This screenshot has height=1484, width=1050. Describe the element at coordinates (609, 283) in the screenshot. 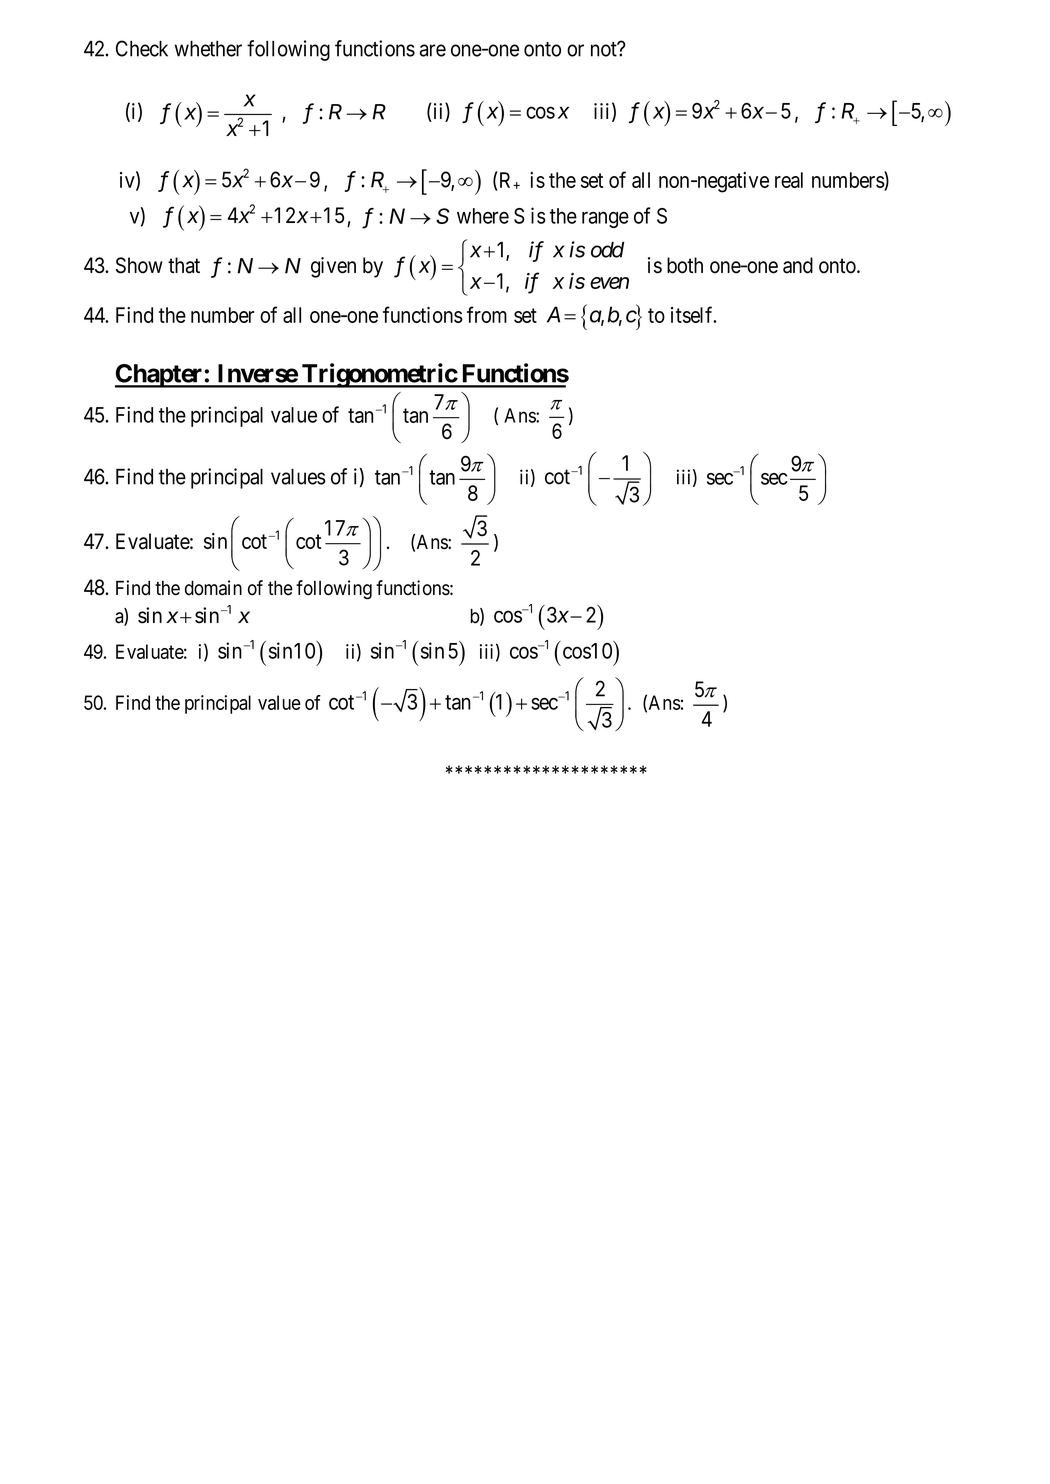

I see `even` at that location.
